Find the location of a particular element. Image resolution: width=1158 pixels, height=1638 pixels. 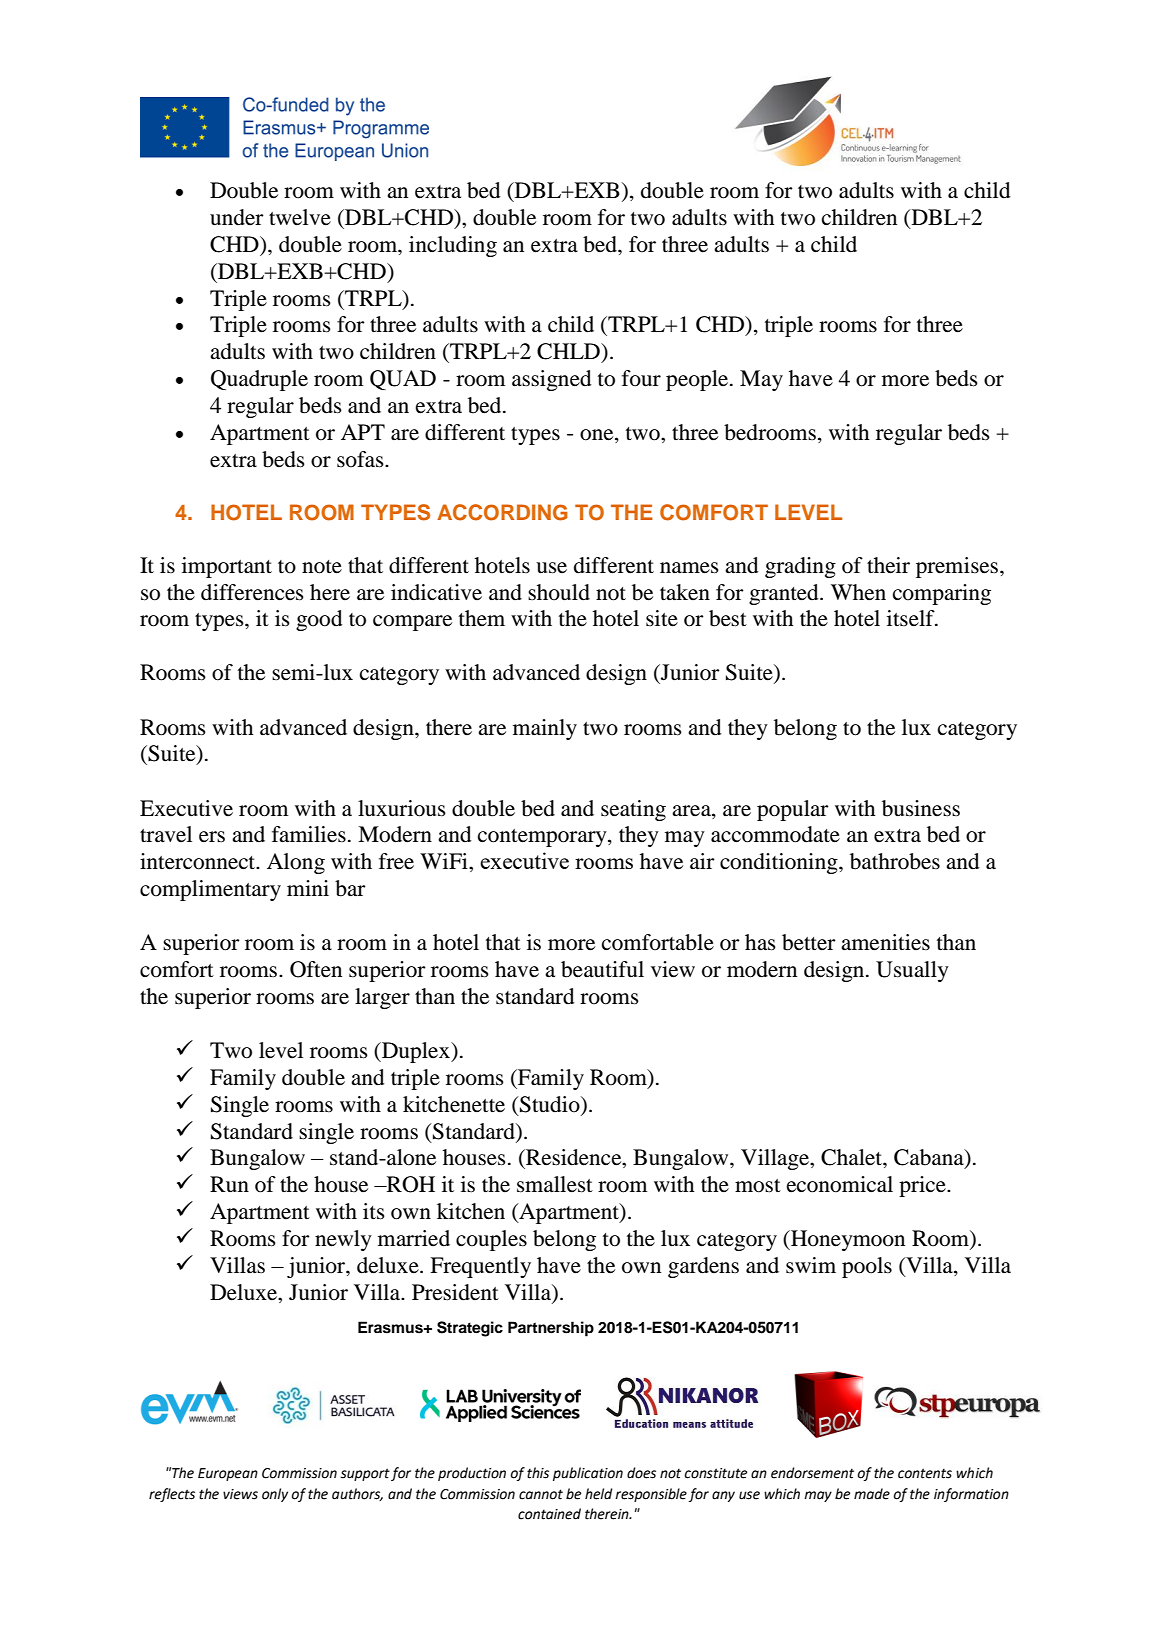

bathrobes is located at coordinates (895, 861).
